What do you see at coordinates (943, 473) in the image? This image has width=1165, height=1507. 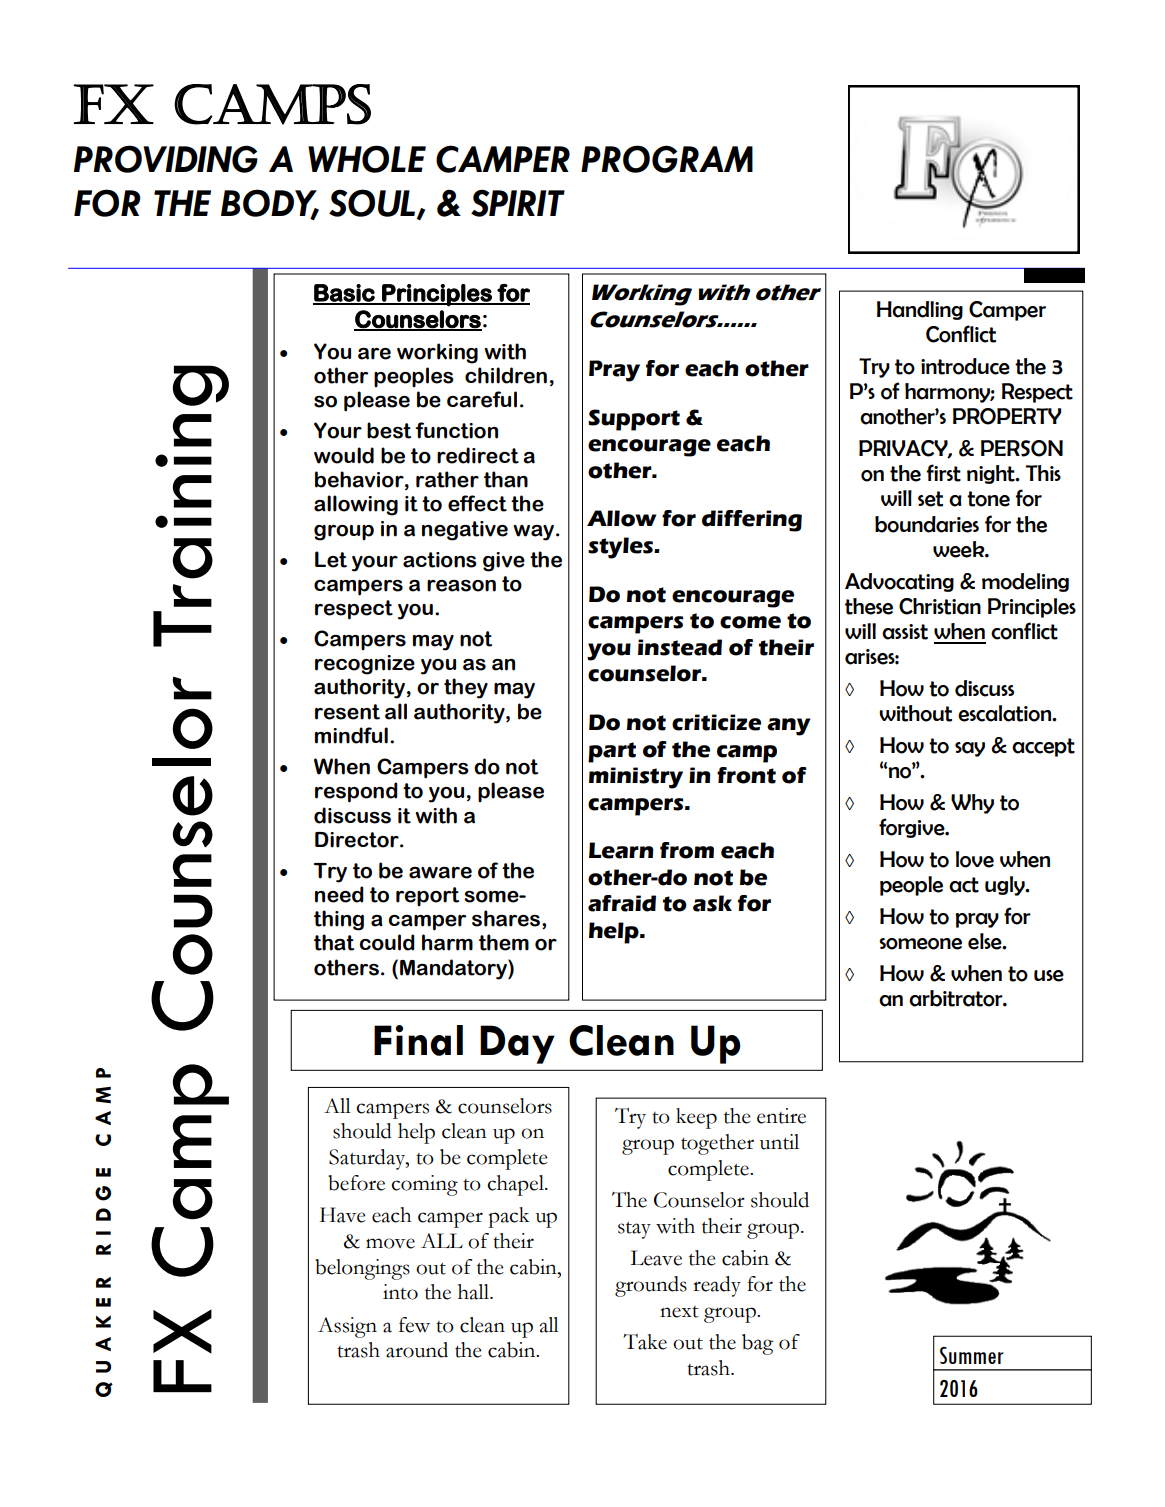 I see `first` at bounding box center [943, 473].
